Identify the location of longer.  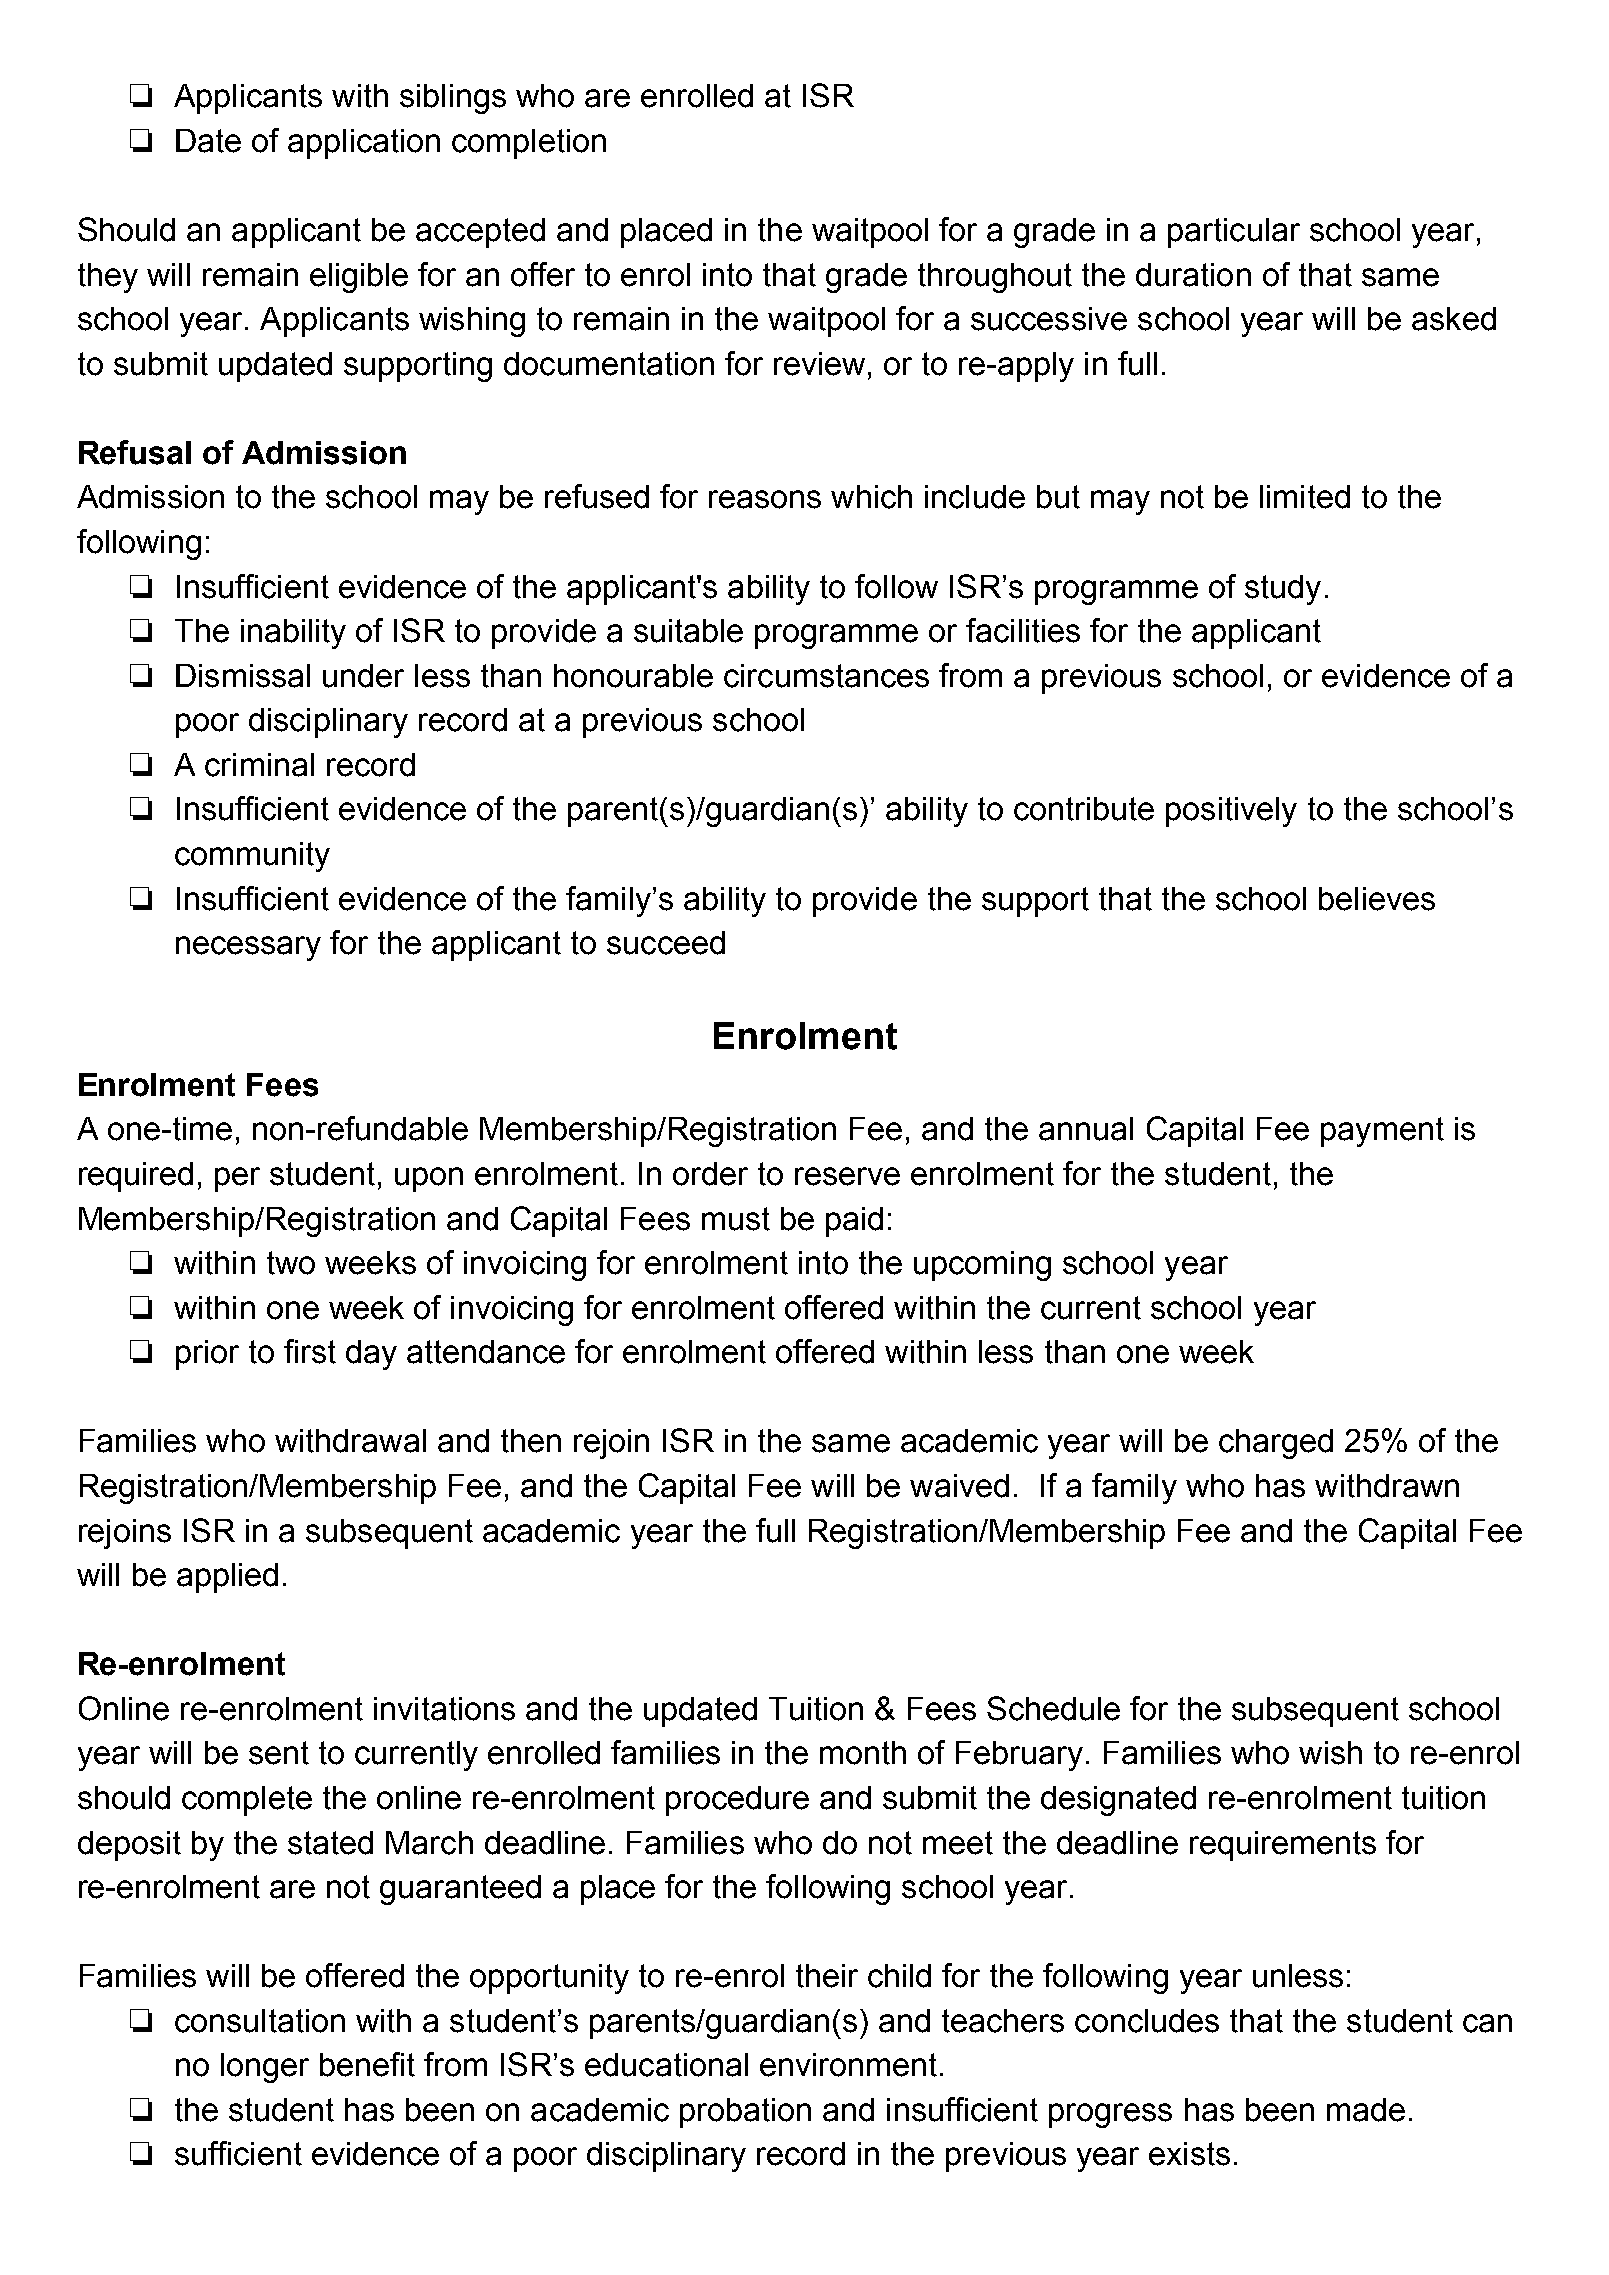
(265, 2068).
